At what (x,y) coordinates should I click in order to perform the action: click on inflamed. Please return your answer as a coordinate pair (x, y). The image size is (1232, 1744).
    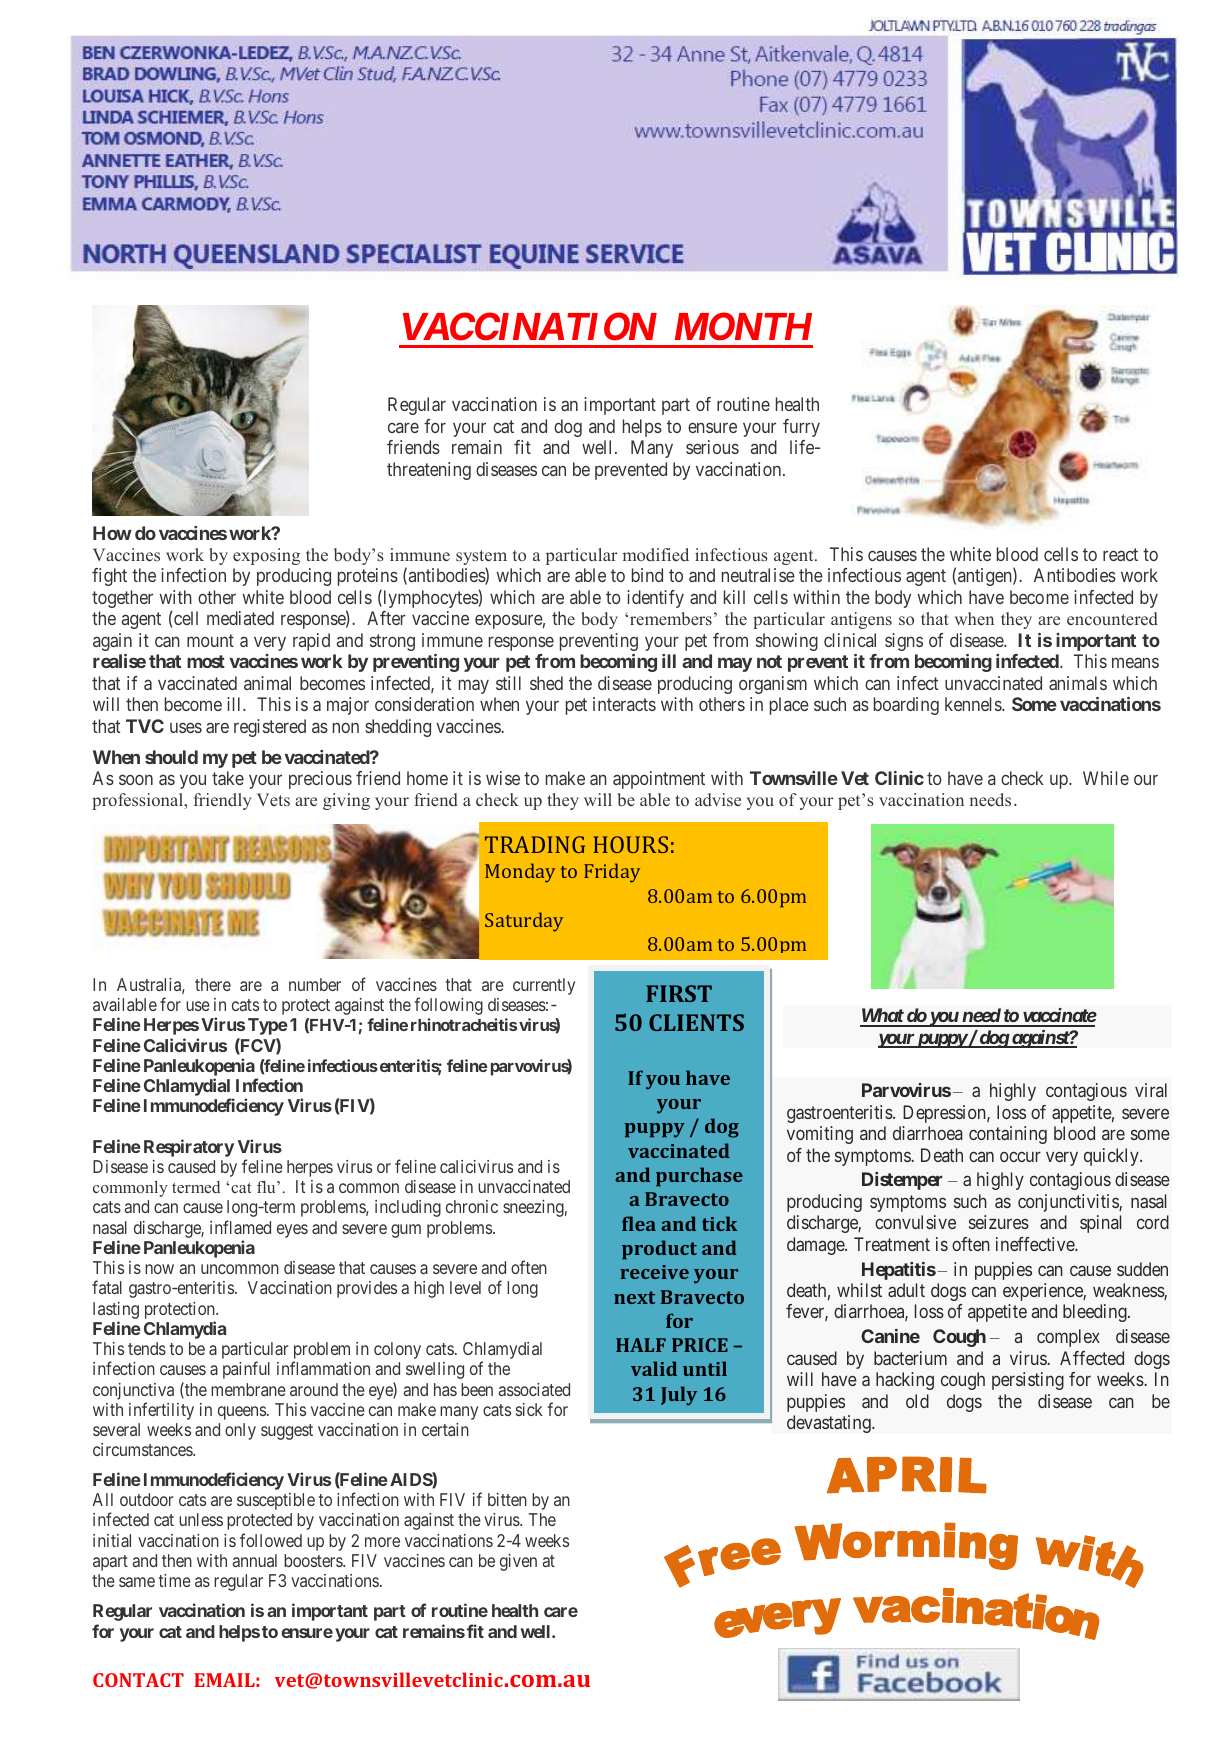
    Looking at the image, I should click on (240, 1227).
